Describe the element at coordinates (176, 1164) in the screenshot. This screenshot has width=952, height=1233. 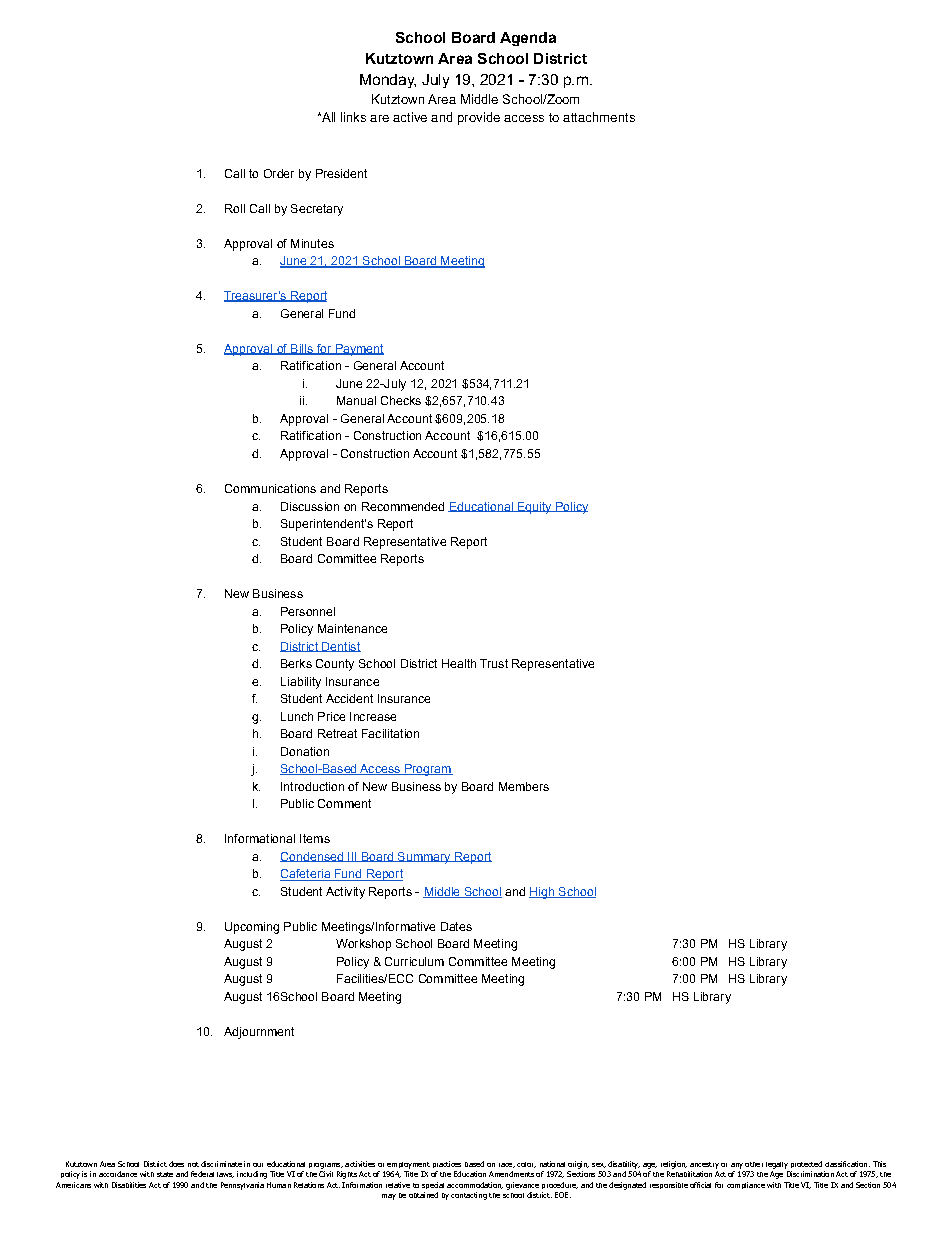
I see `does` at that location.
